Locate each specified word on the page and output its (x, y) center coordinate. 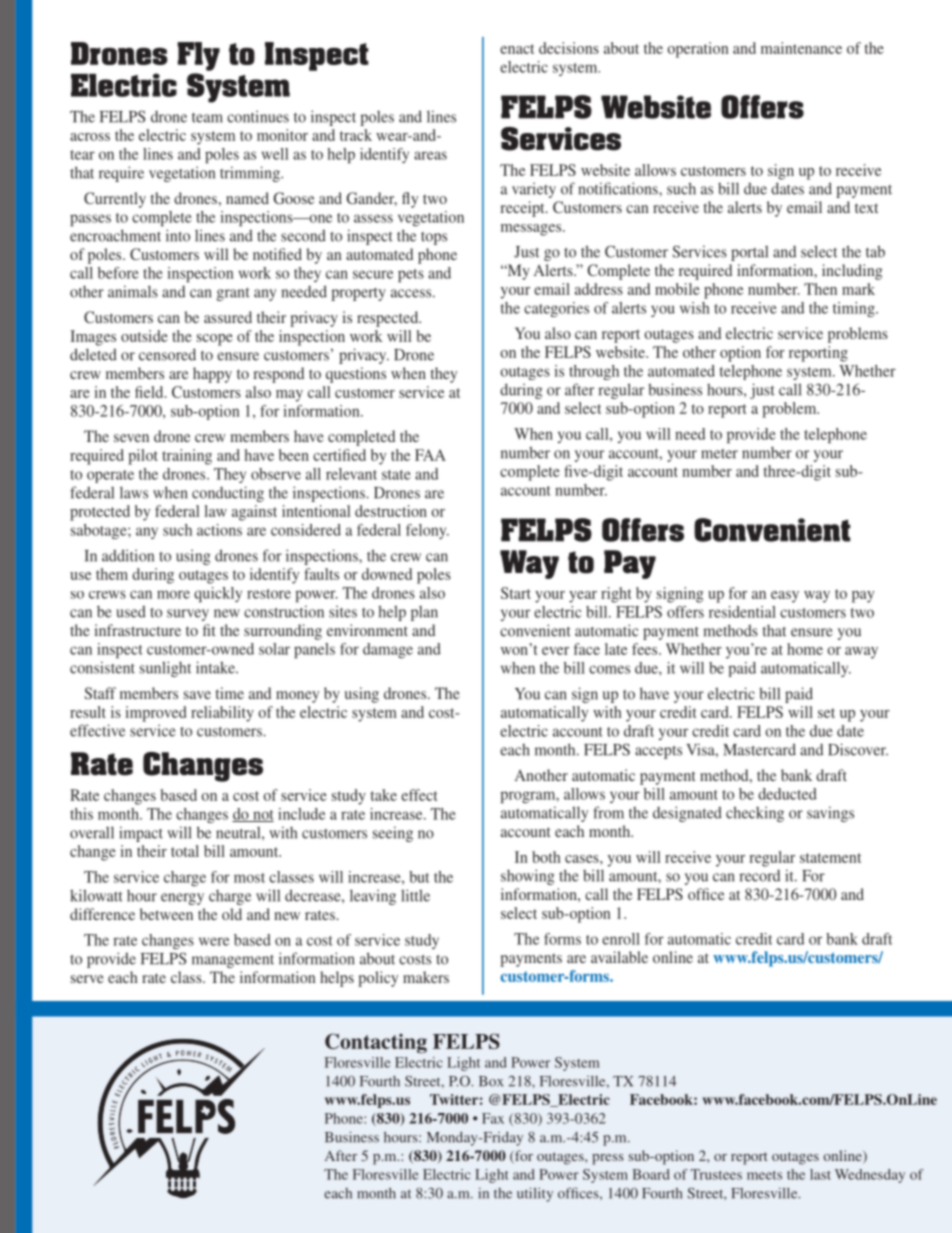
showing (528, 877)
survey (188, 615)
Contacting (376, 1043)
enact (517, 49)
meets (764, 1175)
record (759, 876)
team (207, 118)
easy (785, 597)
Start (516, 593)
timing (855, 309)
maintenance (801, 48)
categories (556, 309)
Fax (493, 1118)
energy (182, 899)
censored (167, 354)
